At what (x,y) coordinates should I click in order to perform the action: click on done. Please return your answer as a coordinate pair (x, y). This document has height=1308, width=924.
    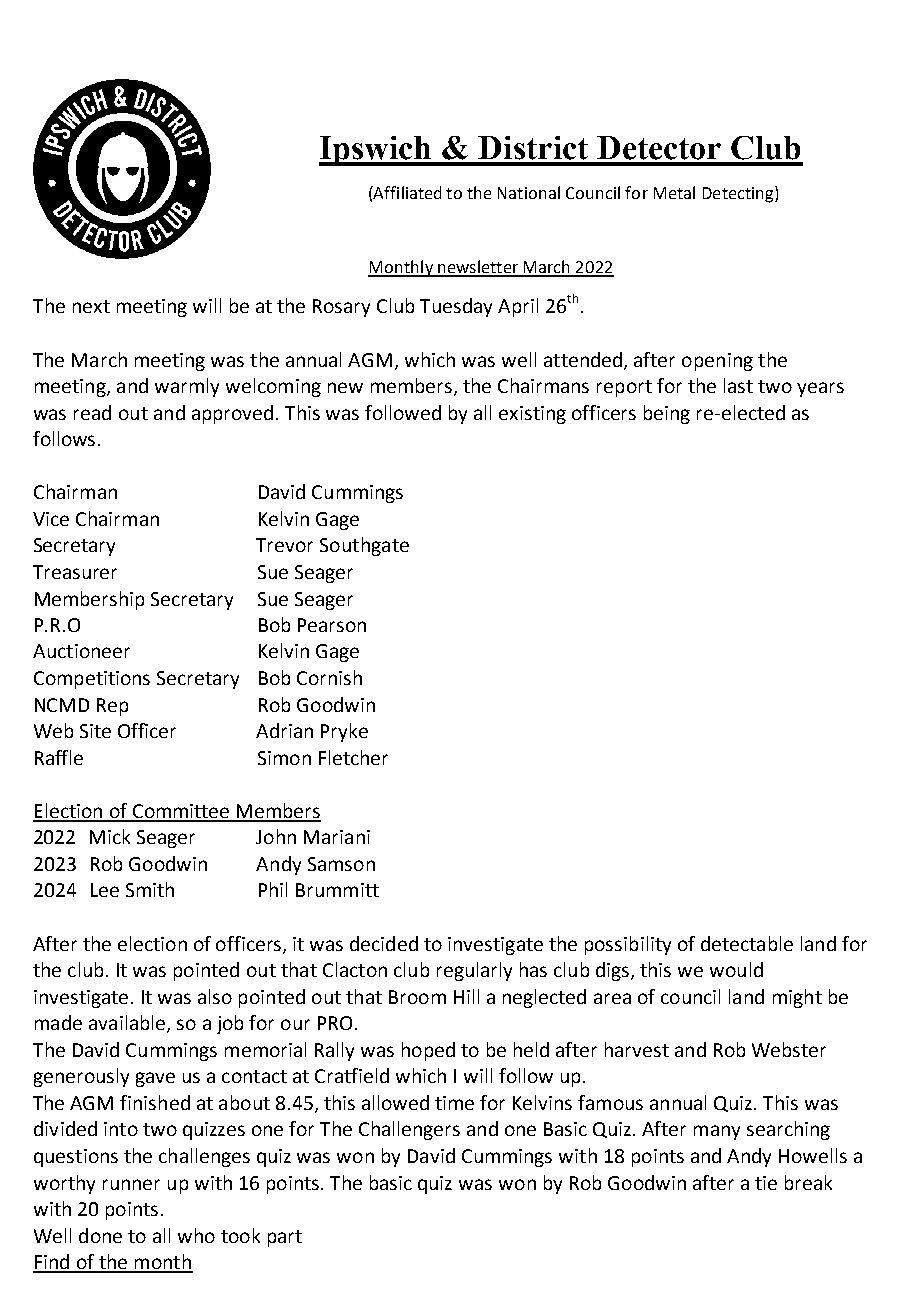
    Looking at the image, I should click on (100, 1235).
